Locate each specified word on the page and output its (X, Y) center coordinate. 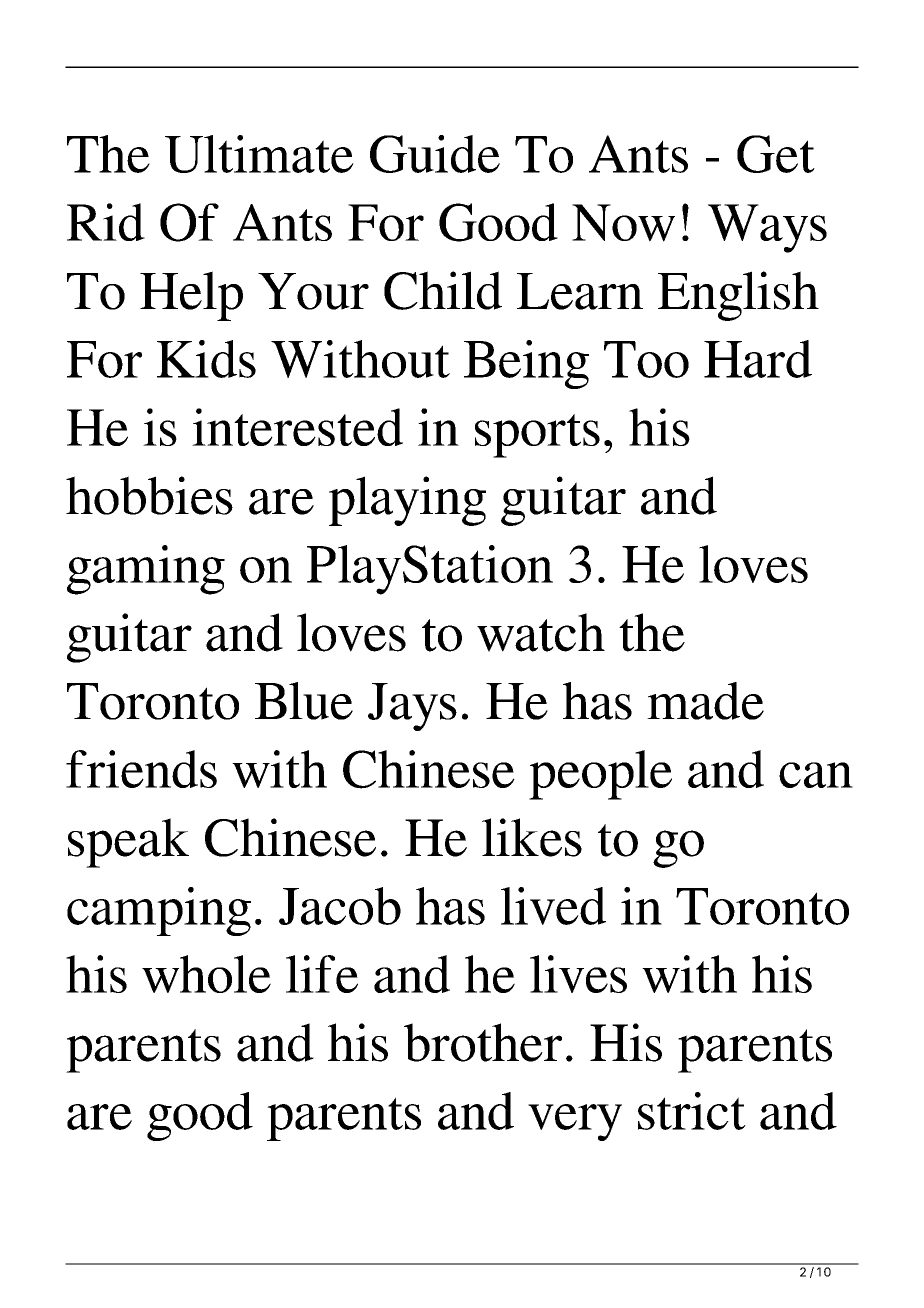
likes (532, 837)
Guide (435, 154)
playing (407, 501)
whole (206, 974)
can (816, 775)
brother (483, 1042)
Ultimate (259, 154)
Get (776, 154)
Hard (758, 359)
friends (141, 769)
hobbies (149, 495)
